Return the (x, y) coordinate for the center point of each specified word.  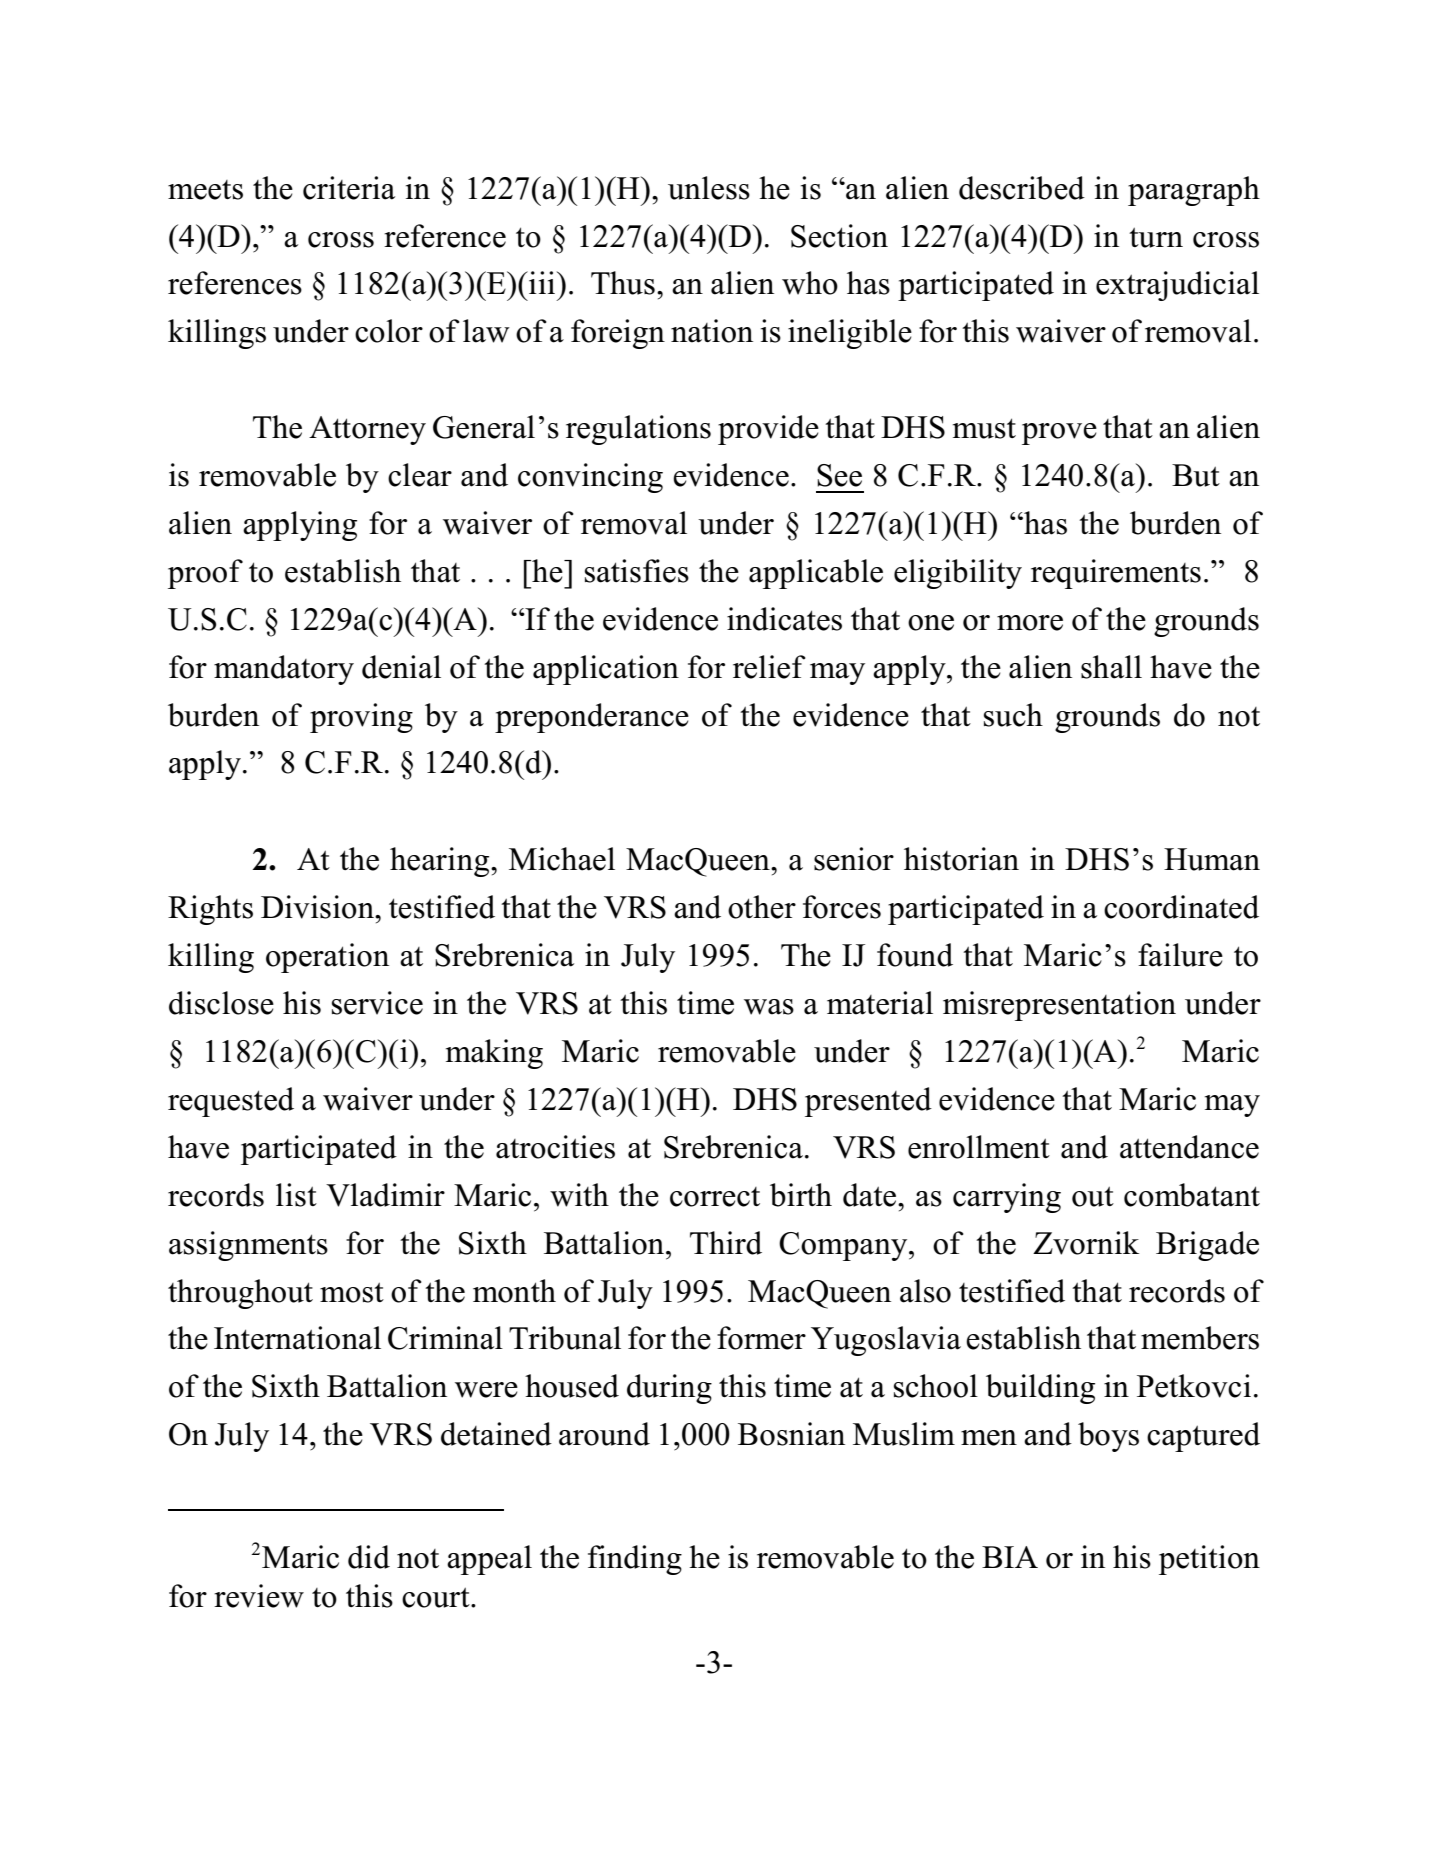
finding (635, 1560)
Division (319, 907)
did (369, 1557)
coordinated (1181, 907)
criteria (349, 188)
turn (1156, 237)
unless (709, 188)
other (762, 907)
